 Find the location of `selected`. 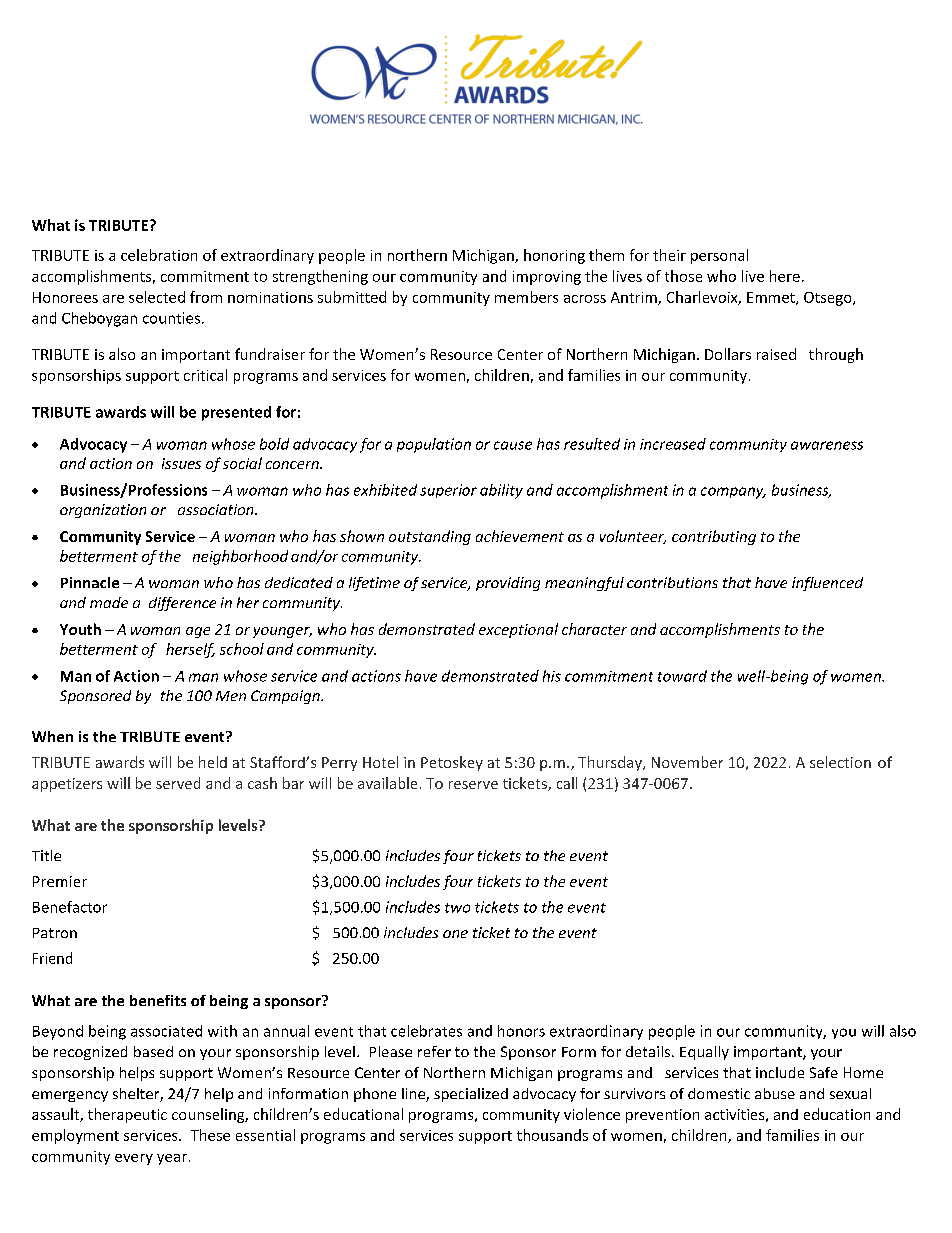

selected is located at coordinates (157, 297).
